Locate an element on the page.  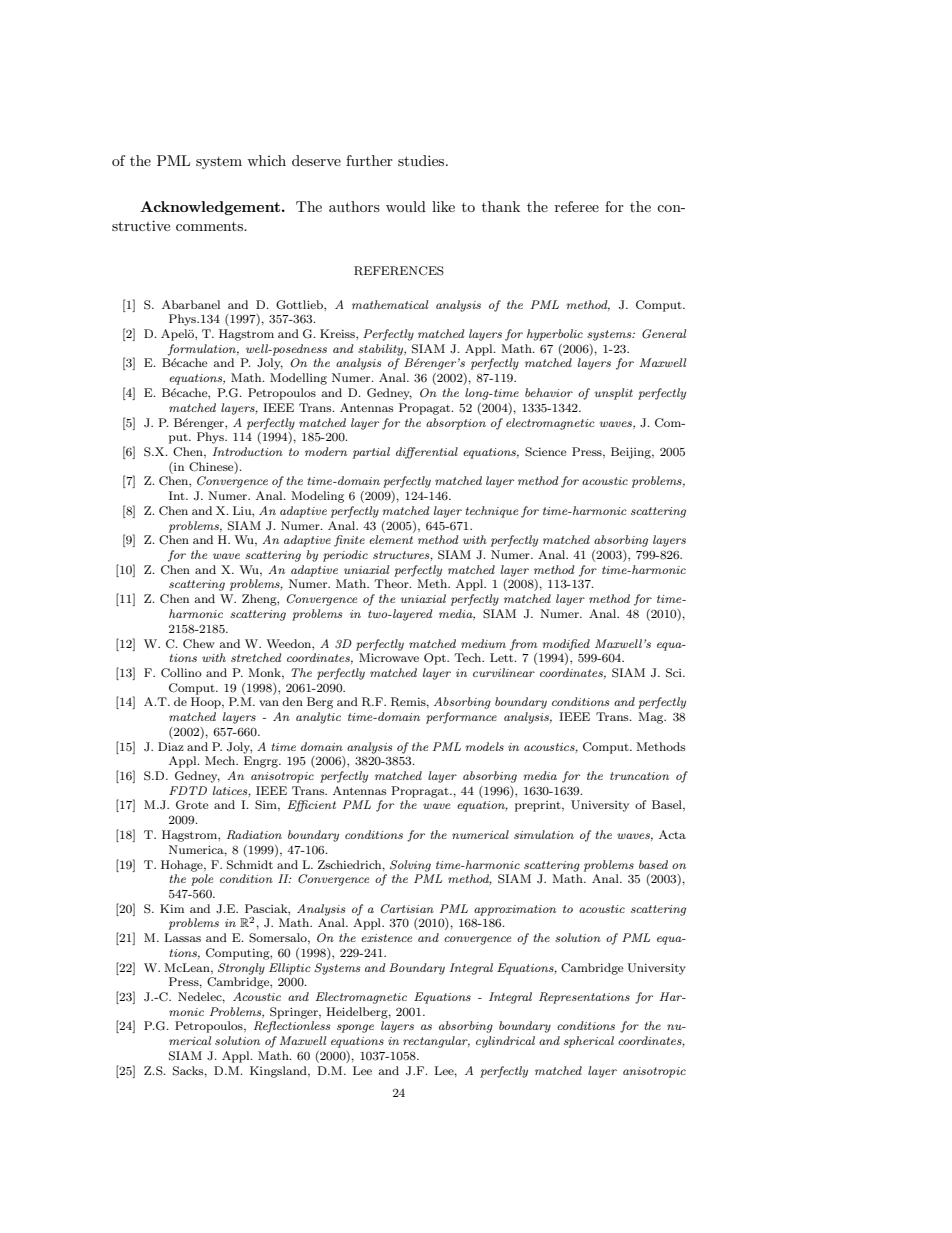
would is located at coordinates (406, 206).
